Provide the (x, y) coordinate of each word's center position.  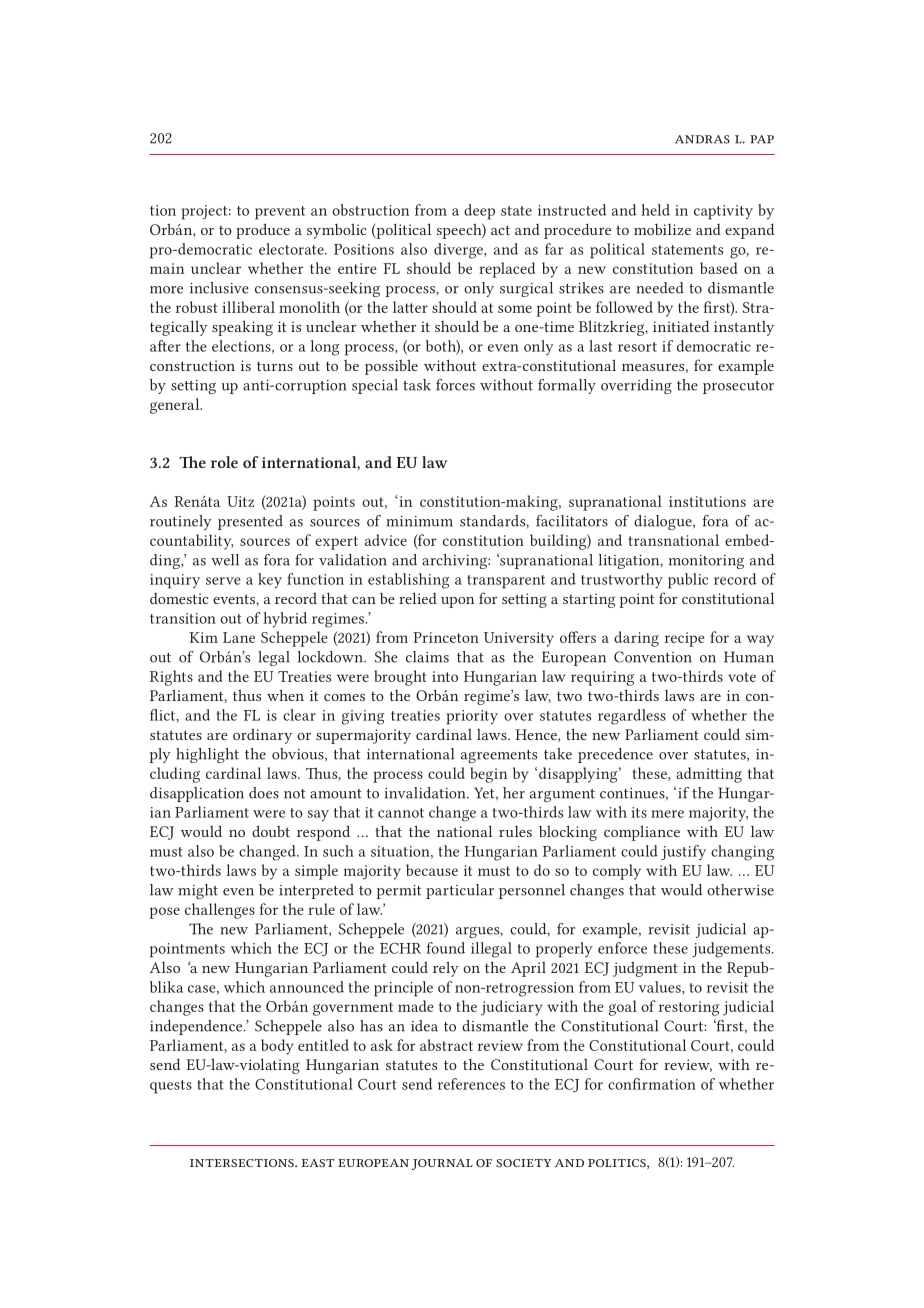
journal (442, 1164)
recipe (685, 639)
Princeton (446, 637)
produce (263, 231)
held (655, 210)
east (318, 1163)
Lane (239, 637)
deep (479, 212)
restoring (689, 1008)
